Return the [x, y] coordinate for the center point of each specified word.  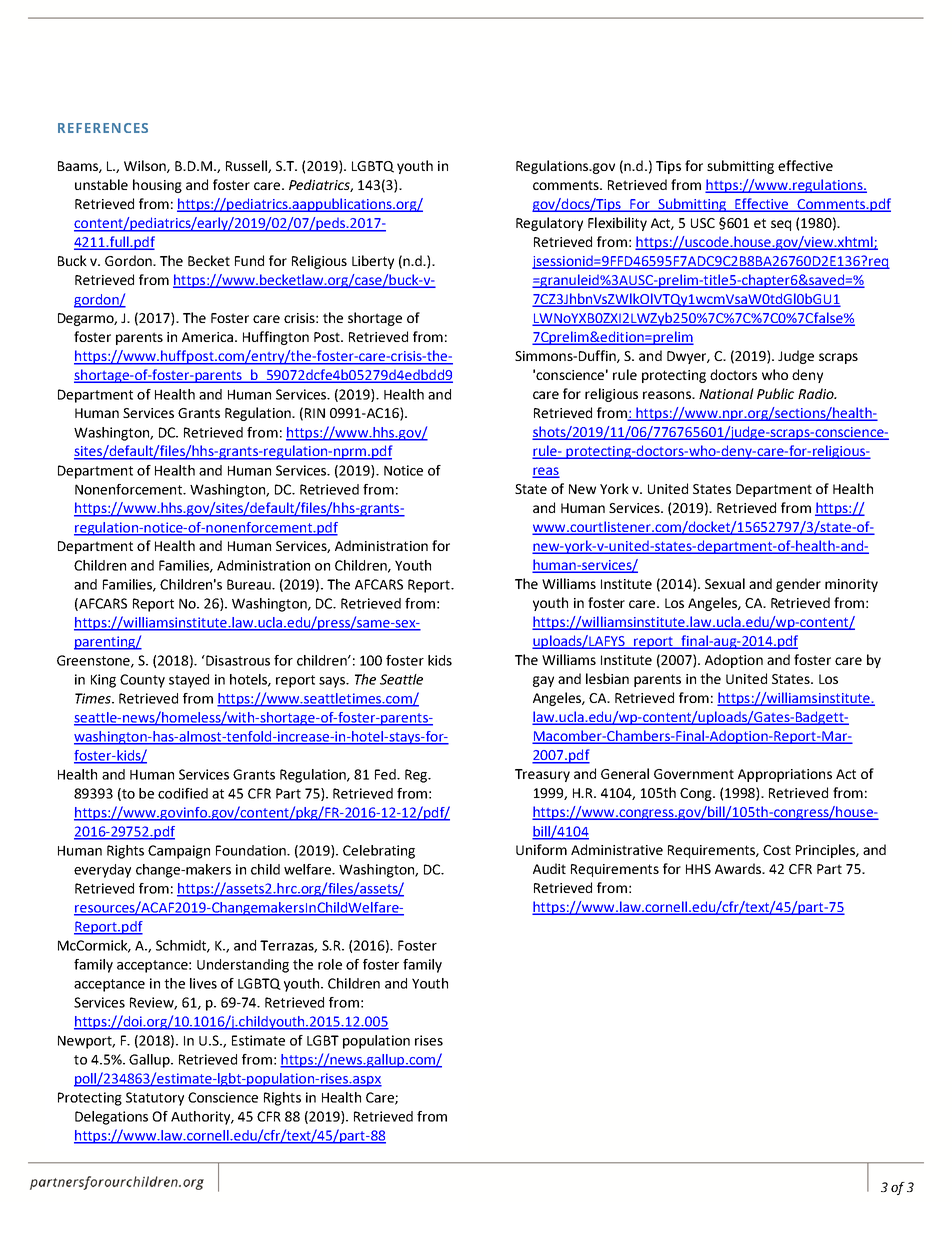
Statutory [155, 1099]
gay [543, 681]
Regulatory [549, 224]
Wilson [146, 166]
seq [781, 225]
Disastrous [237, 660]
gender [798, 585]
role [330, 964]
